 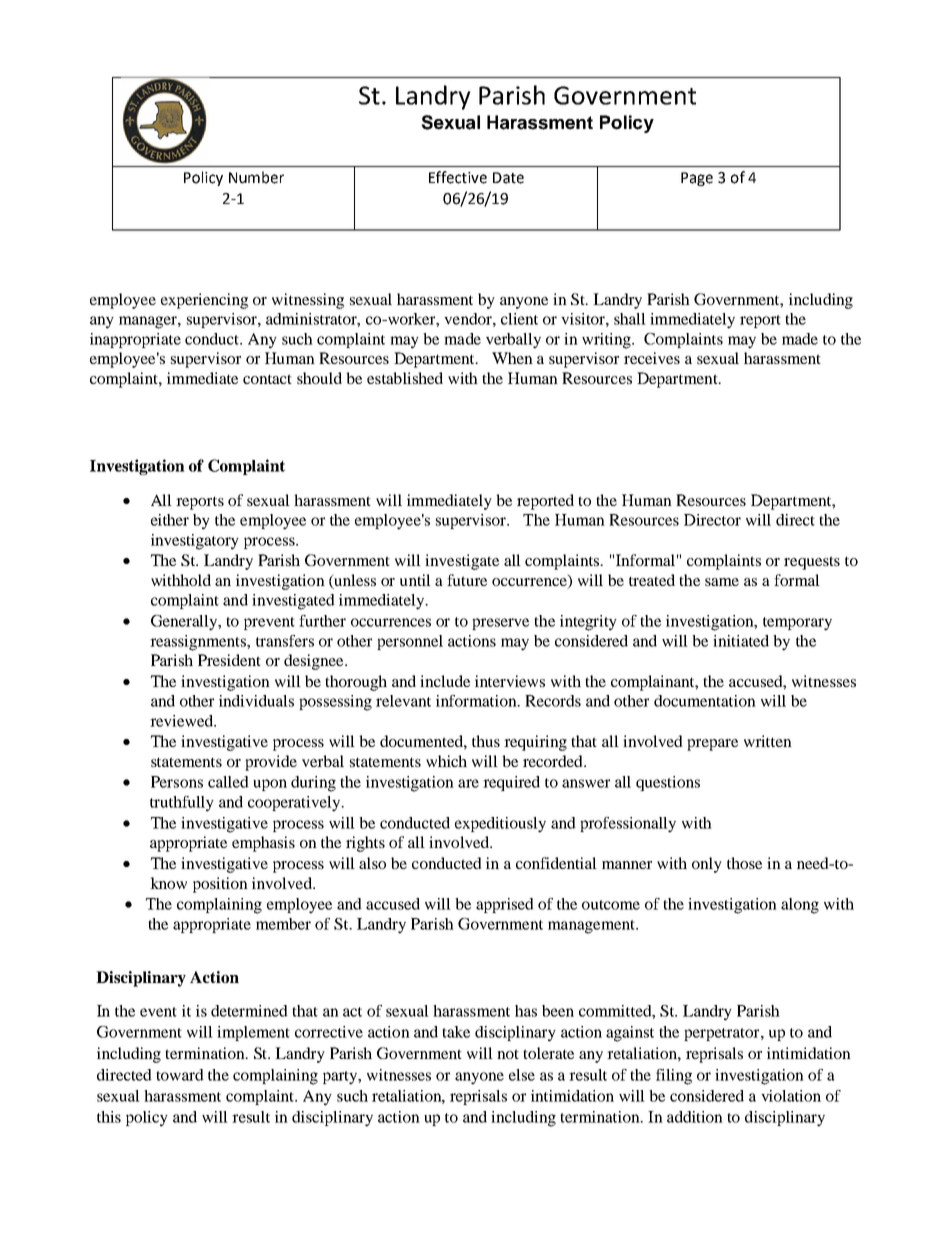 What do you see at coordinates (182, 804) in the screenshot?
I see `truthfully` at bounding box center [182, 804].
